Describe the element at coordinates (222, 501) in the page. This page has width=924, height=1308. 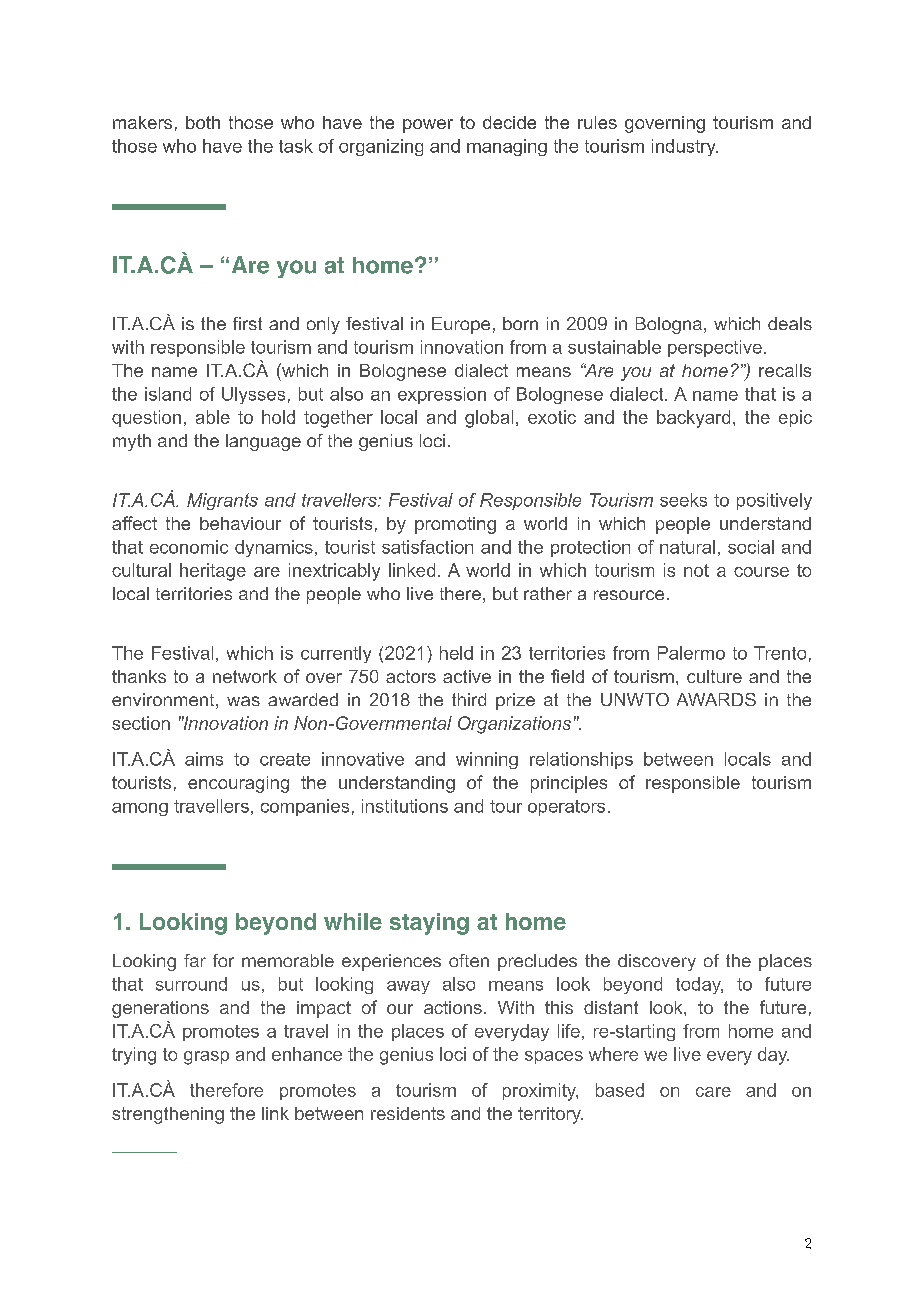
I see `Migrants` at that location.
